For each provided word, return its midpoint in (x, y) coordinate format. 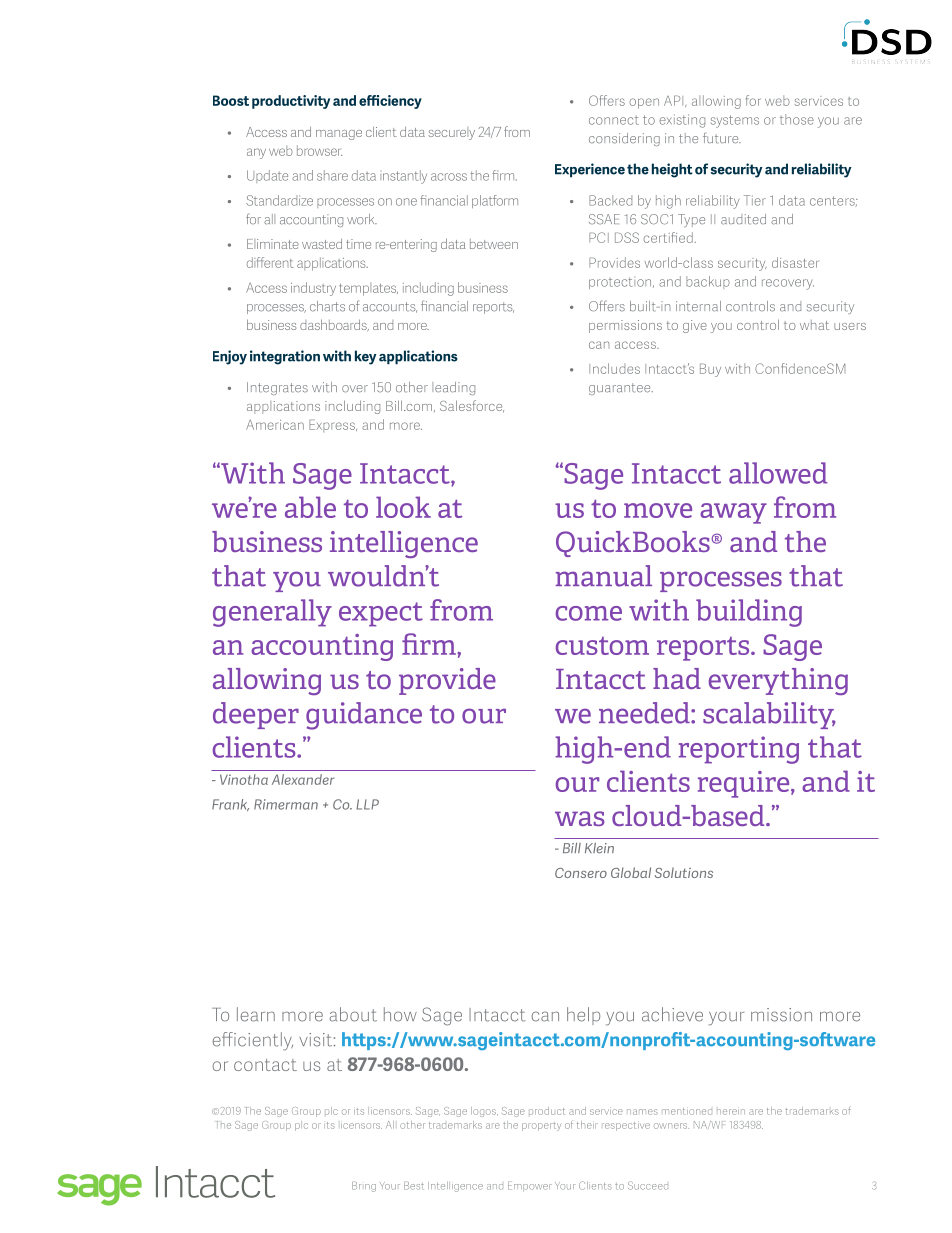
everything (778, 681)
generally (272, 613)
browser (319, 150)
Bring (364, 1187)
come (589, 613)
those (797, 119)
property (541, 1126)
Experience (590, 170)
